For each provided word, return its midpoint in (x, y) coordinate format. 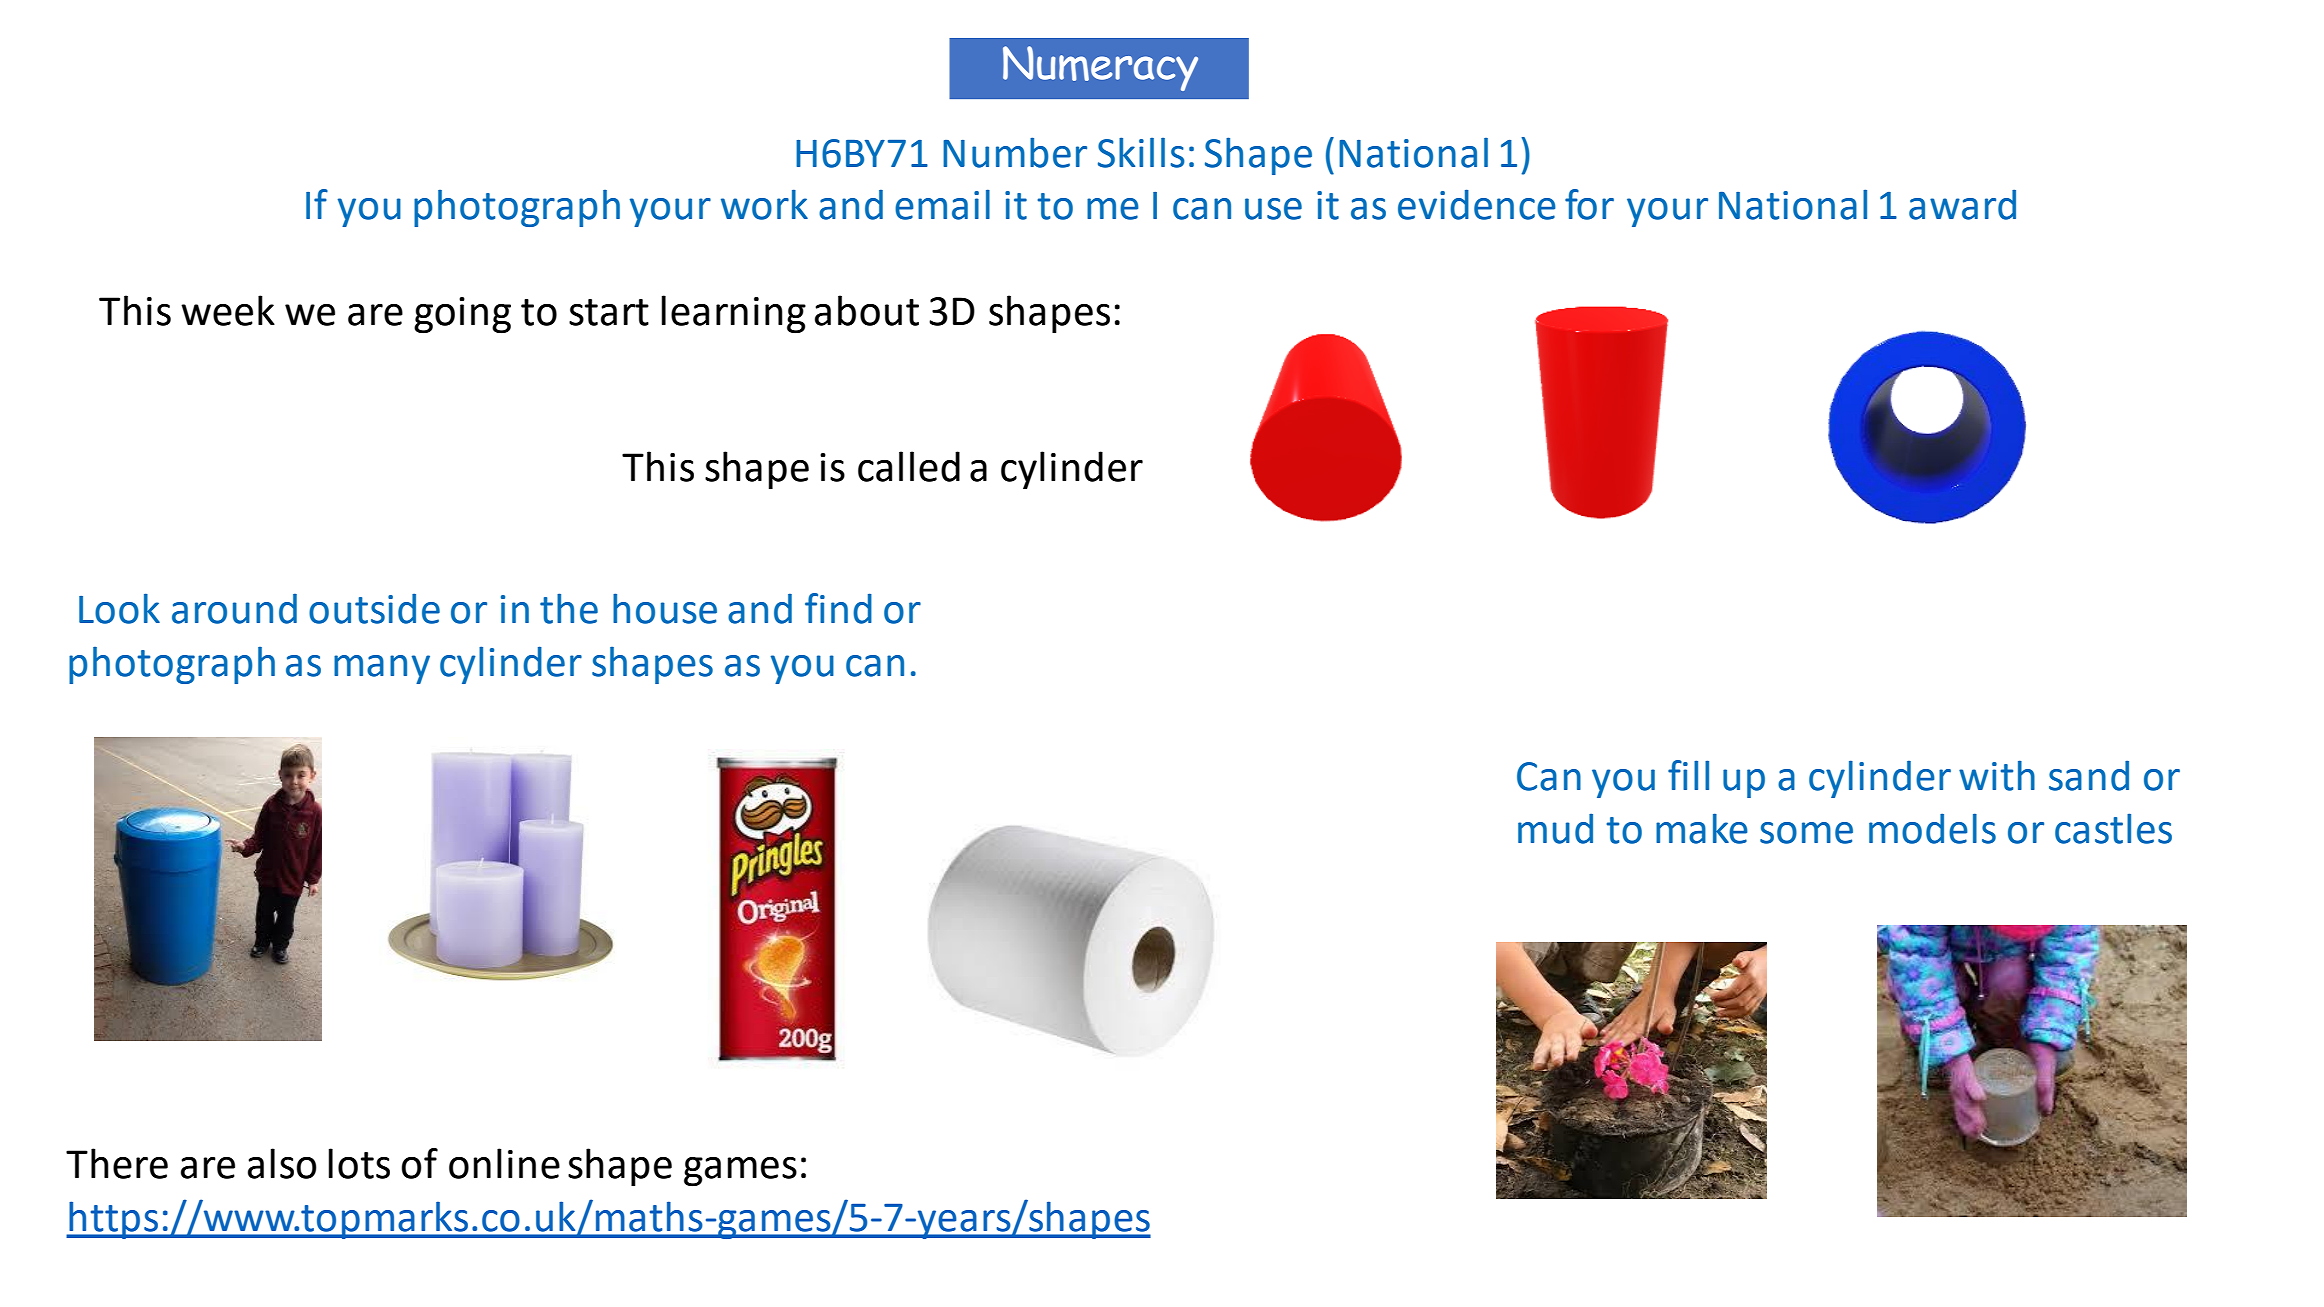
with (1997, 775)
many (382, 669)
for (1589, 204)
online (504, 1163)
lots (359, 1163)
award (1962, 204)
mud (1555, 828)
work (764, 204)
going (462, 315)
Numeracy (1100, 68)
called (909, 466)
